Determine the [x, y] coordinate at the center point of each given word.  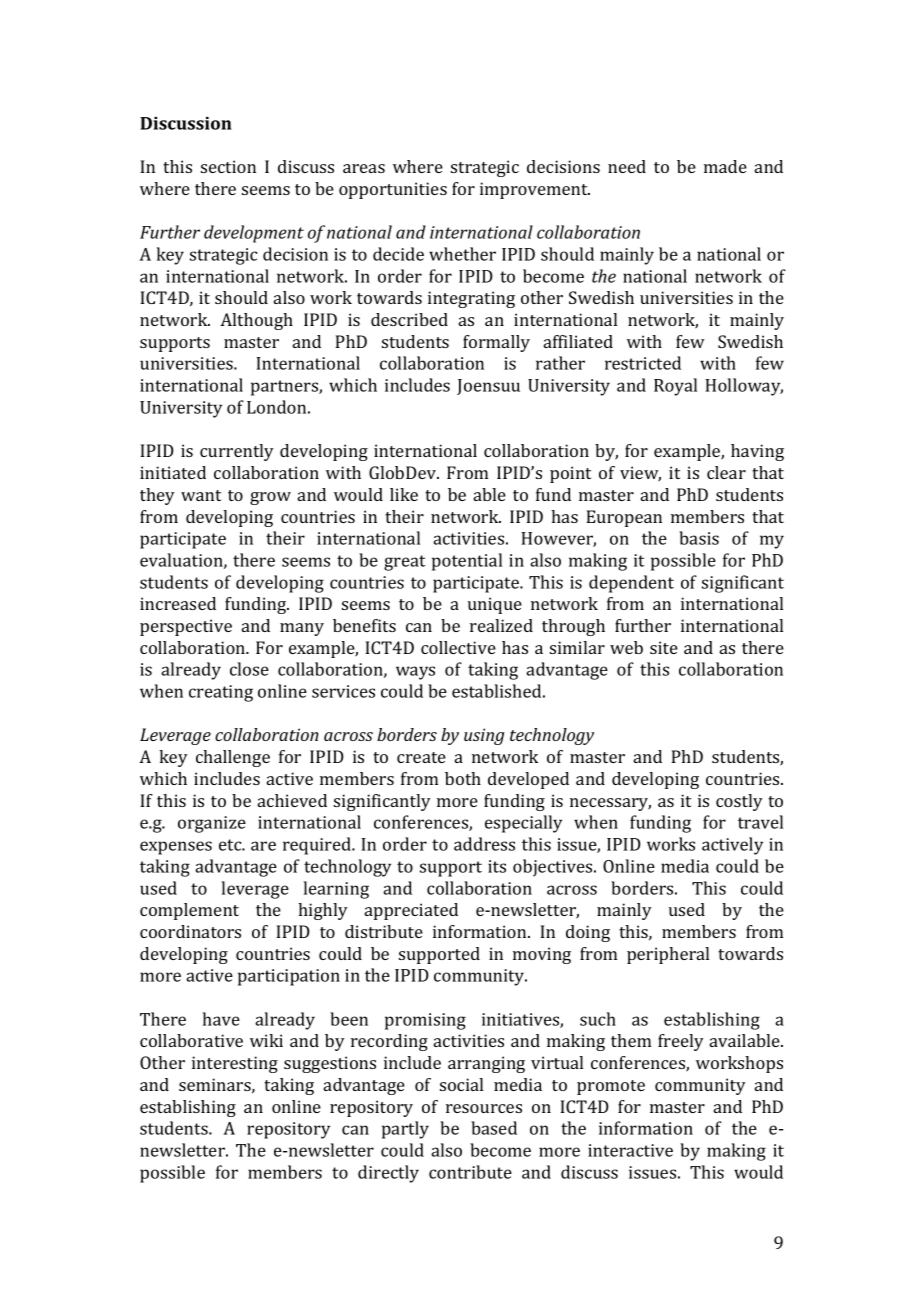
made [725, 166]
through [573, 627]
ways [415, 673]
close [249, 669]
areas [364, 168]
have [221, 1019]
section [228, 166]
